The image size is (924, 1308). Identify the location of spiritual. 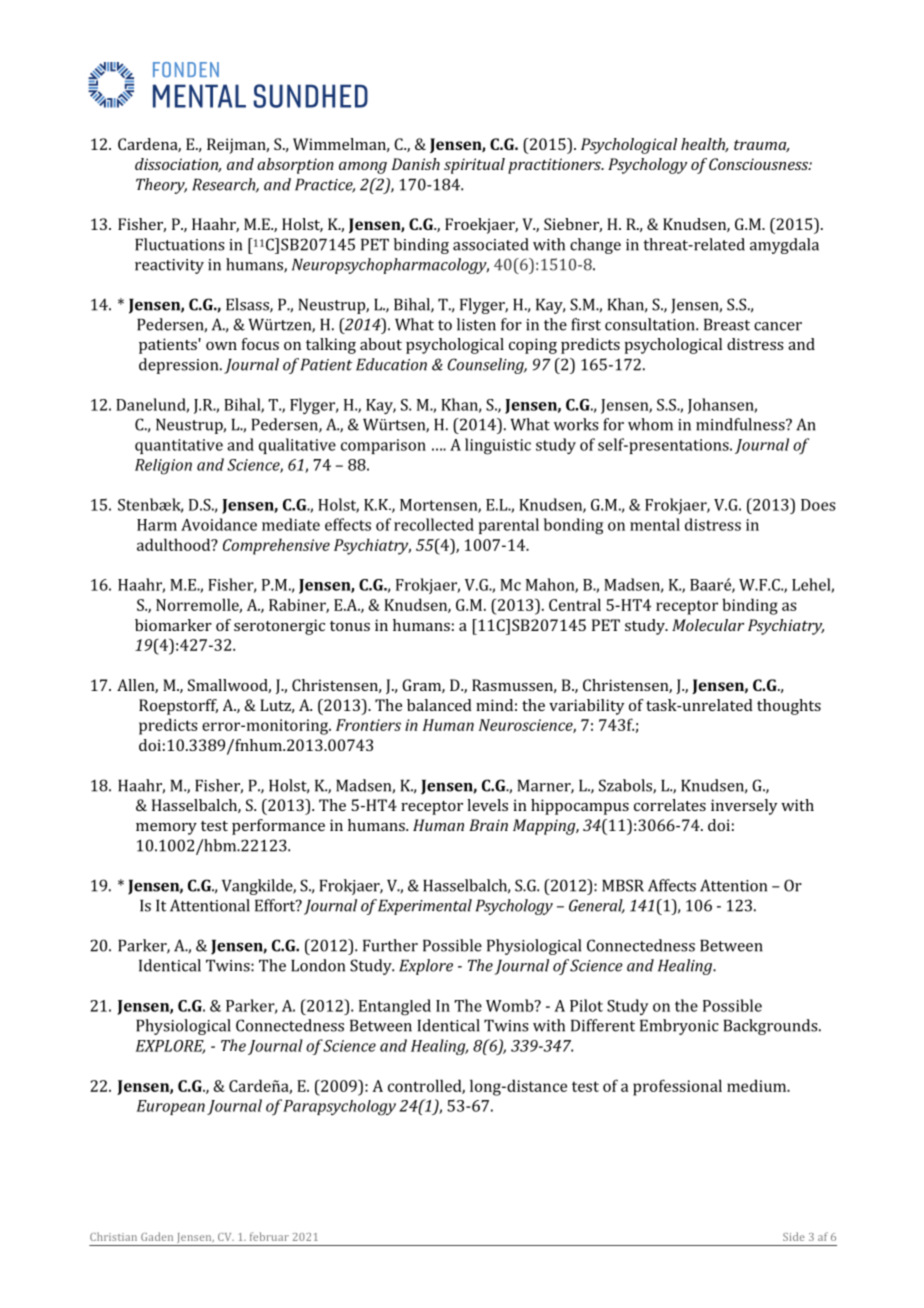
(474, 166).
